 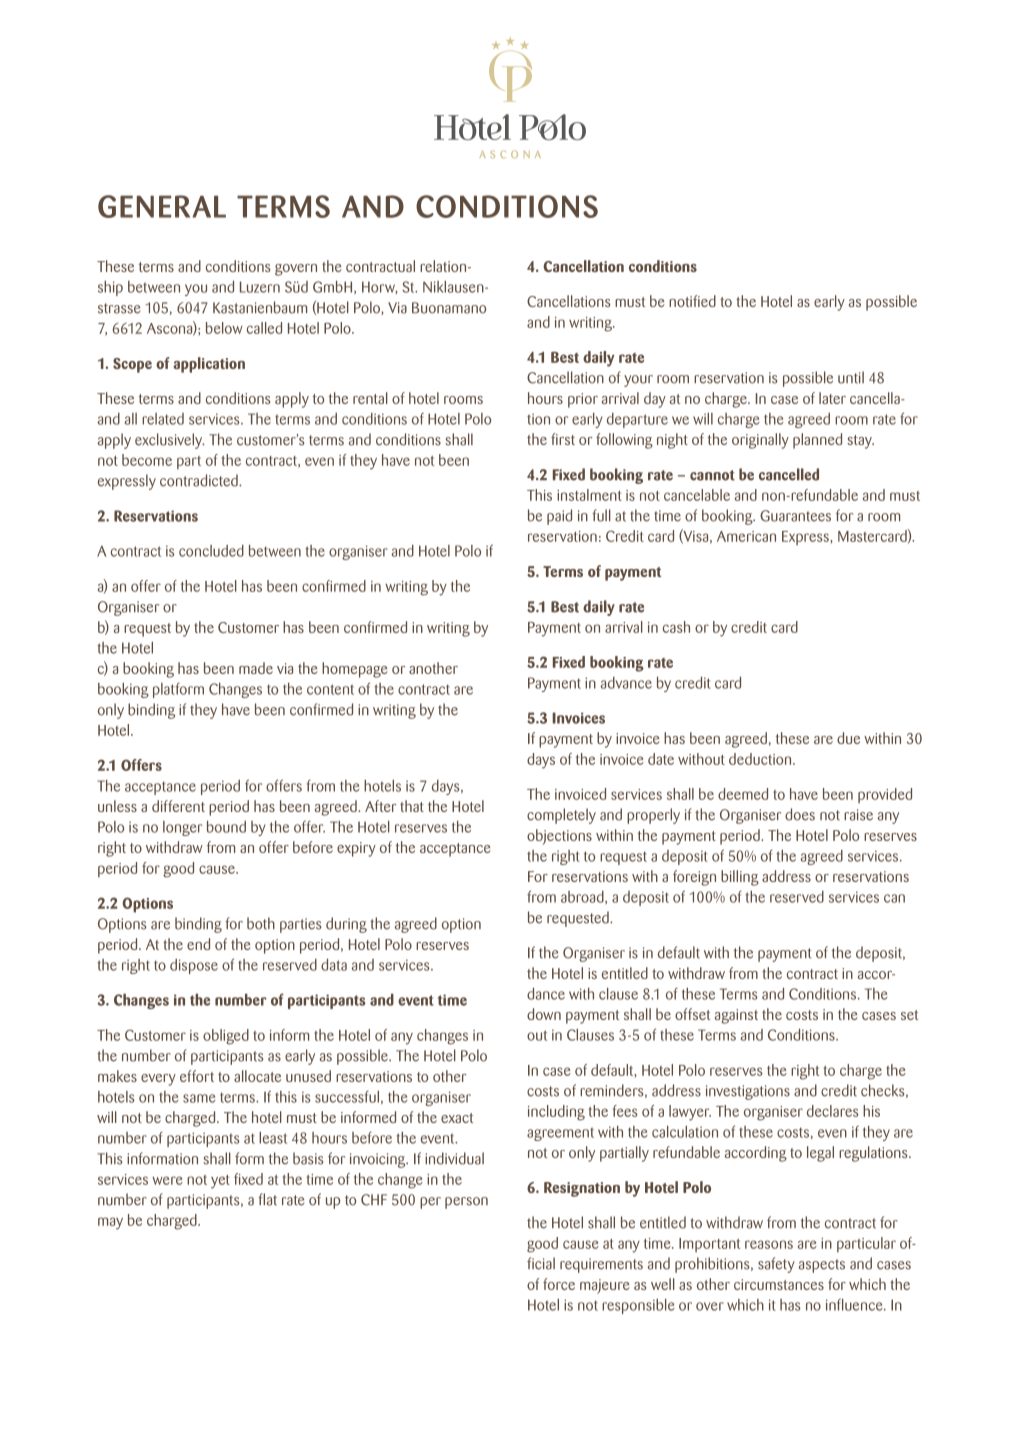 What do you see at coordinates (162, 206) in the document?
I see `GENERAL` at bounding box center [162, 206].
